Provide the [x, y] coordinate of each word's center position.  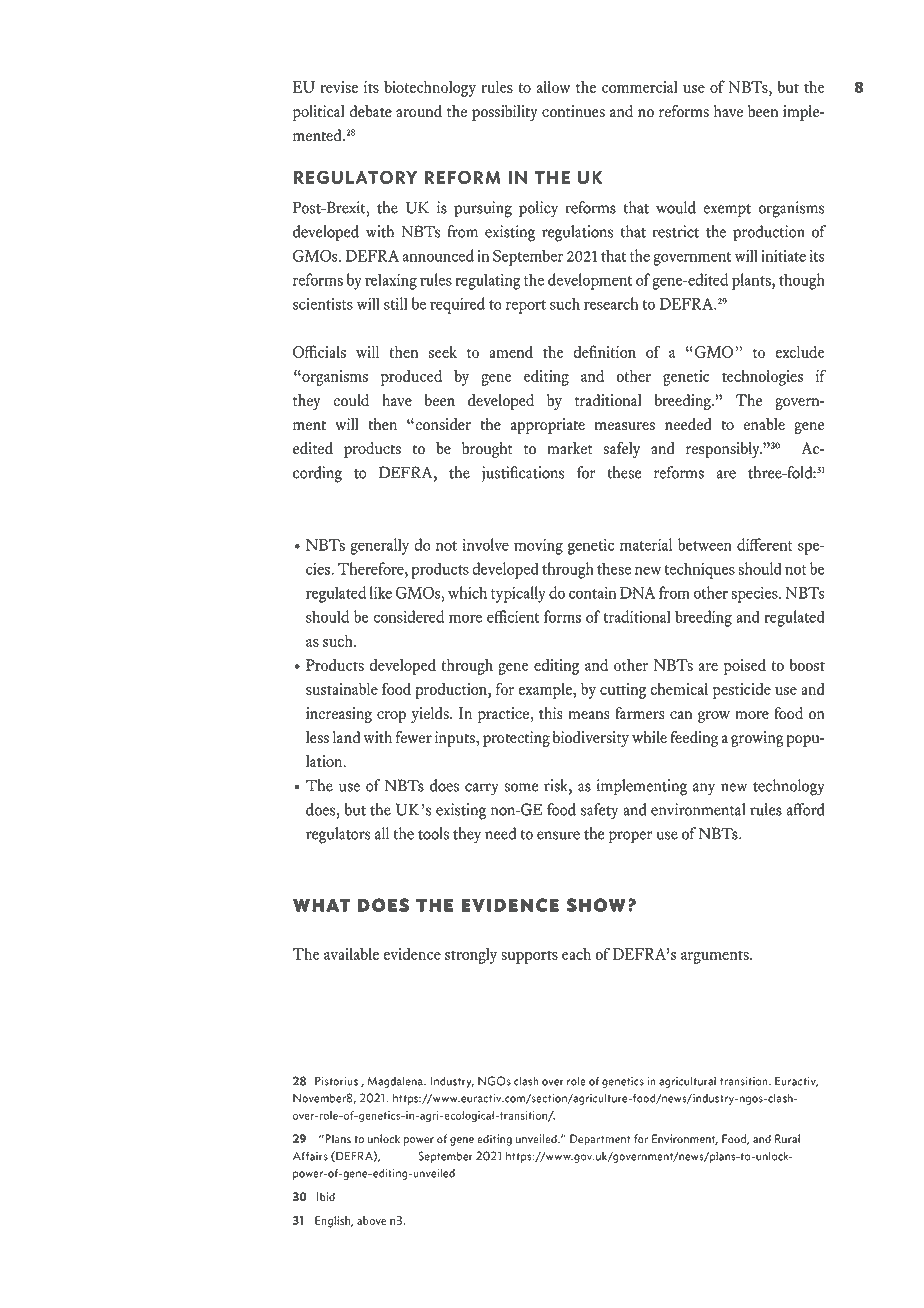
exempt [727, 211]
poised [745, 667]
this [551, 713]
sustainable [342, 689]
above [371, 1220]
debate [370, 111]
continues [573, 111]
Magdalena [396, 1082]
